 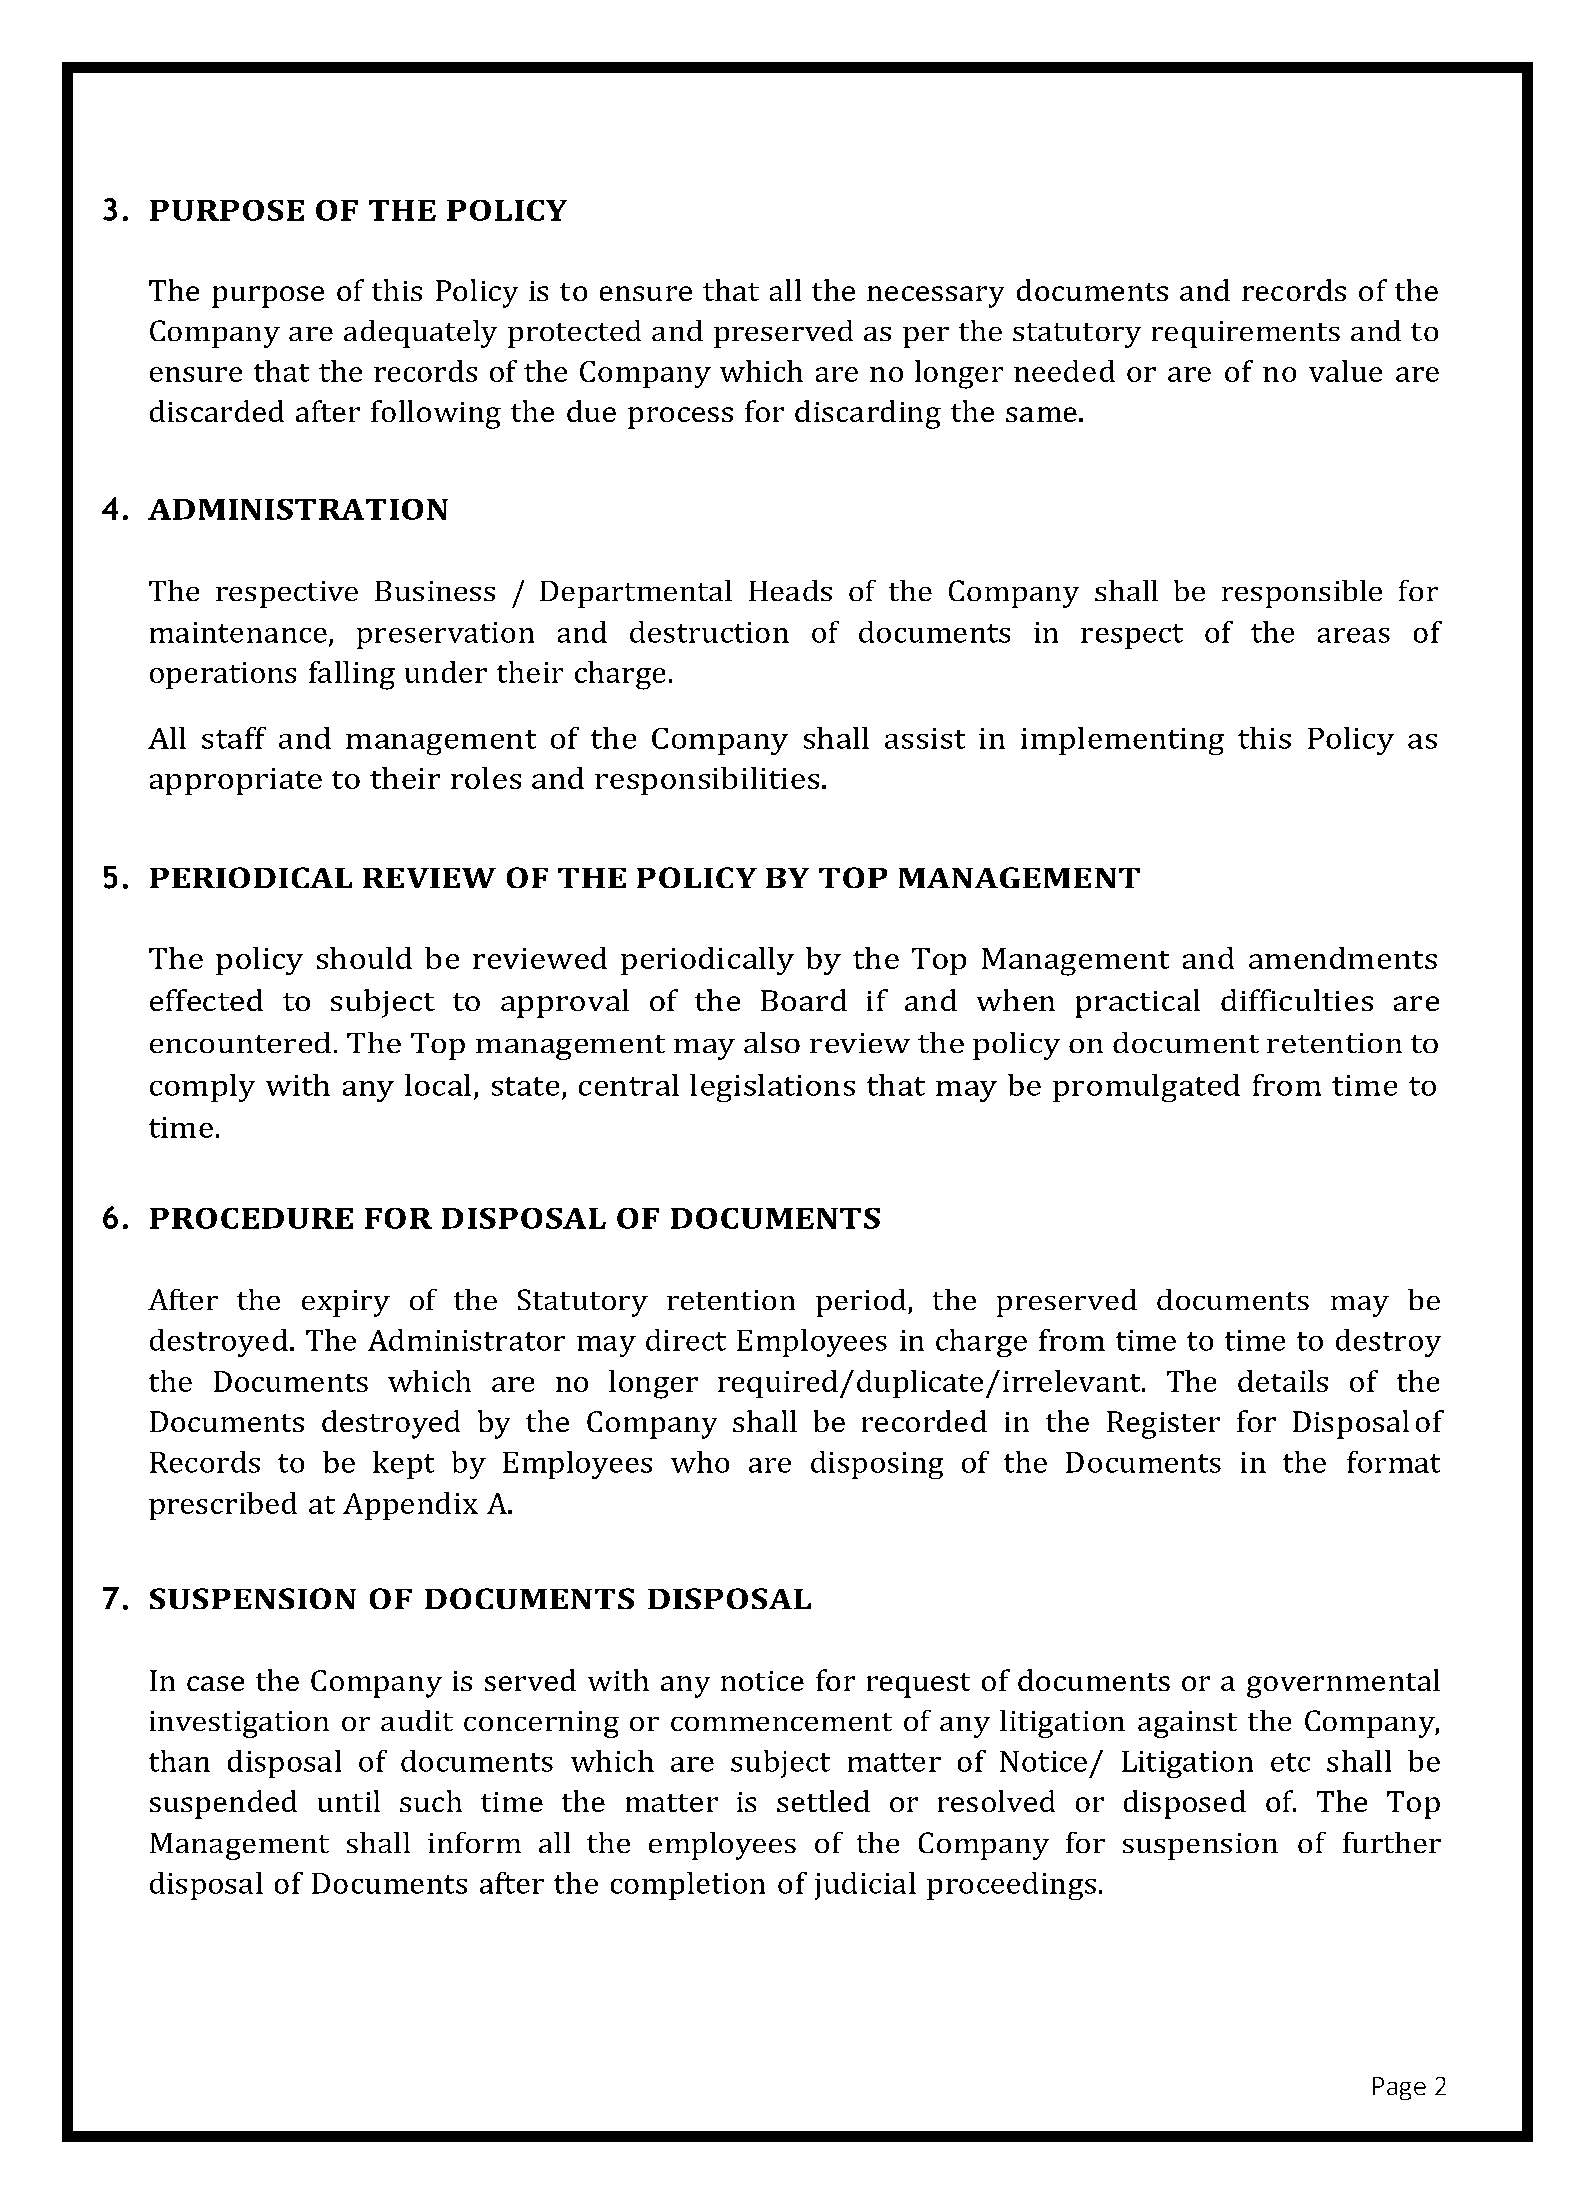 What do you see at coordinates (1246, 334) in the screenshot?
I see `requirements` at bounding box center [1246, 334].
